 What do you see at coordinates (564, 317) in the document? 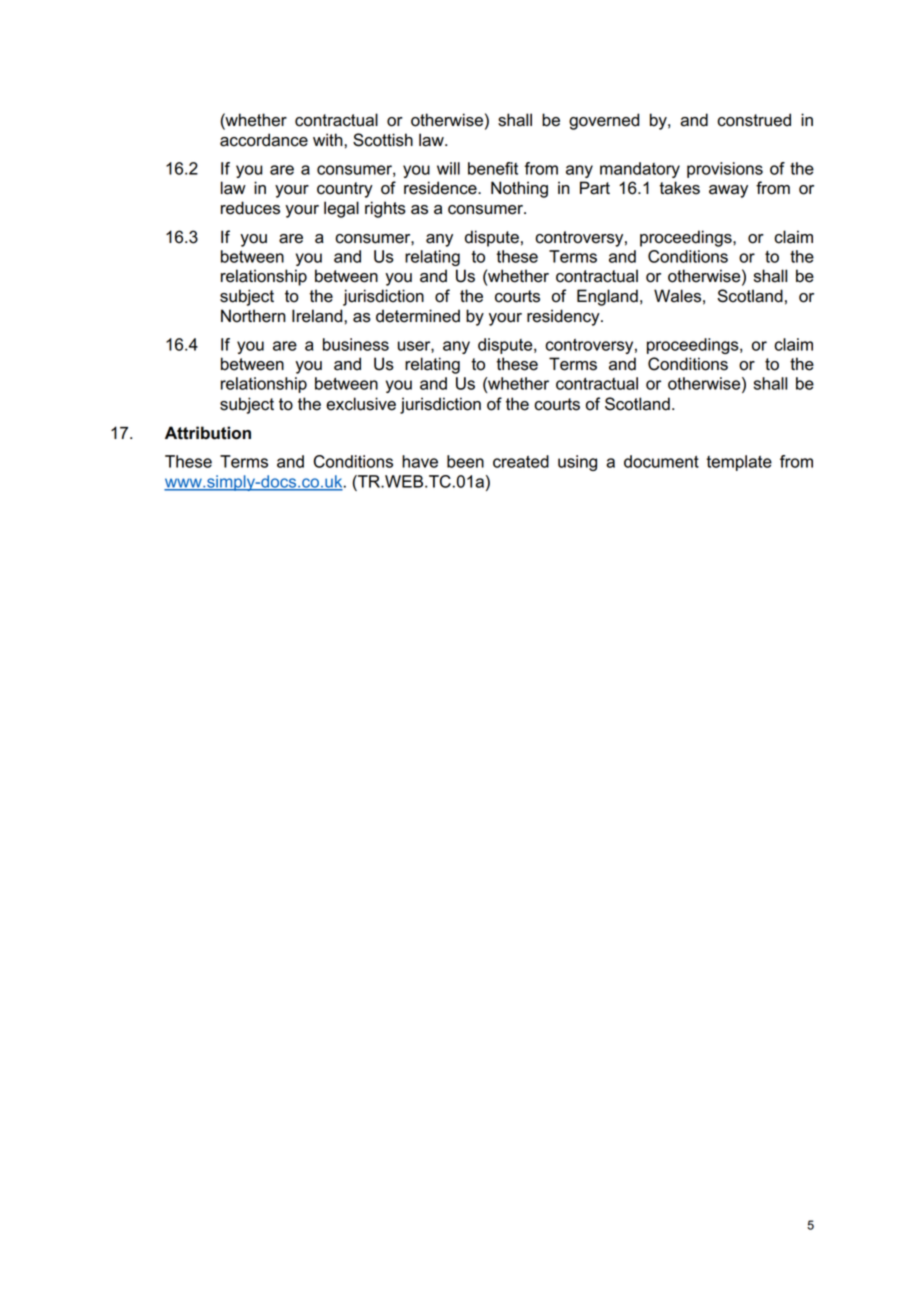
I see `residency` at bounding box center [564, 317].
